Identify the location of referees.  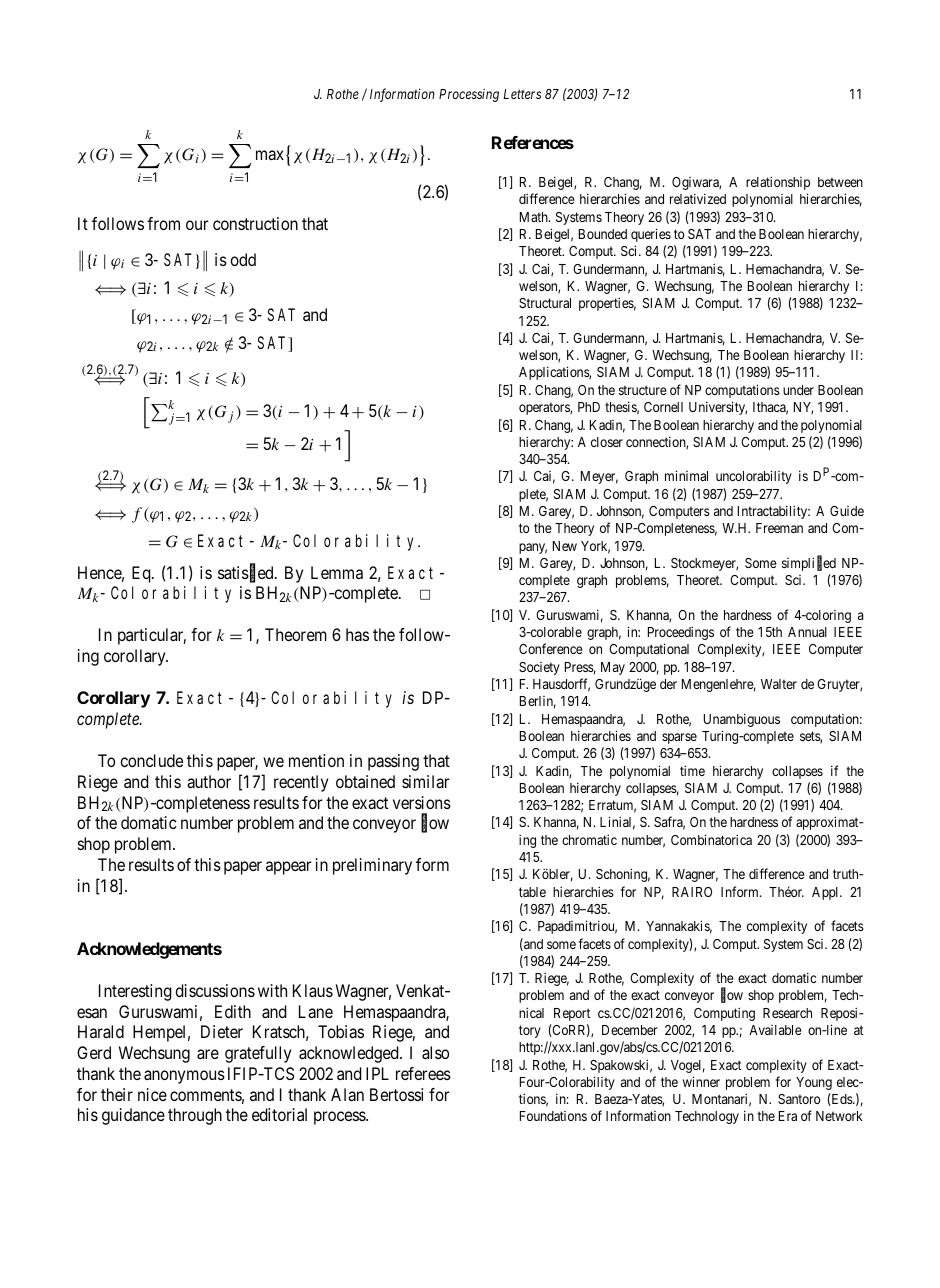
(423, 1073).
